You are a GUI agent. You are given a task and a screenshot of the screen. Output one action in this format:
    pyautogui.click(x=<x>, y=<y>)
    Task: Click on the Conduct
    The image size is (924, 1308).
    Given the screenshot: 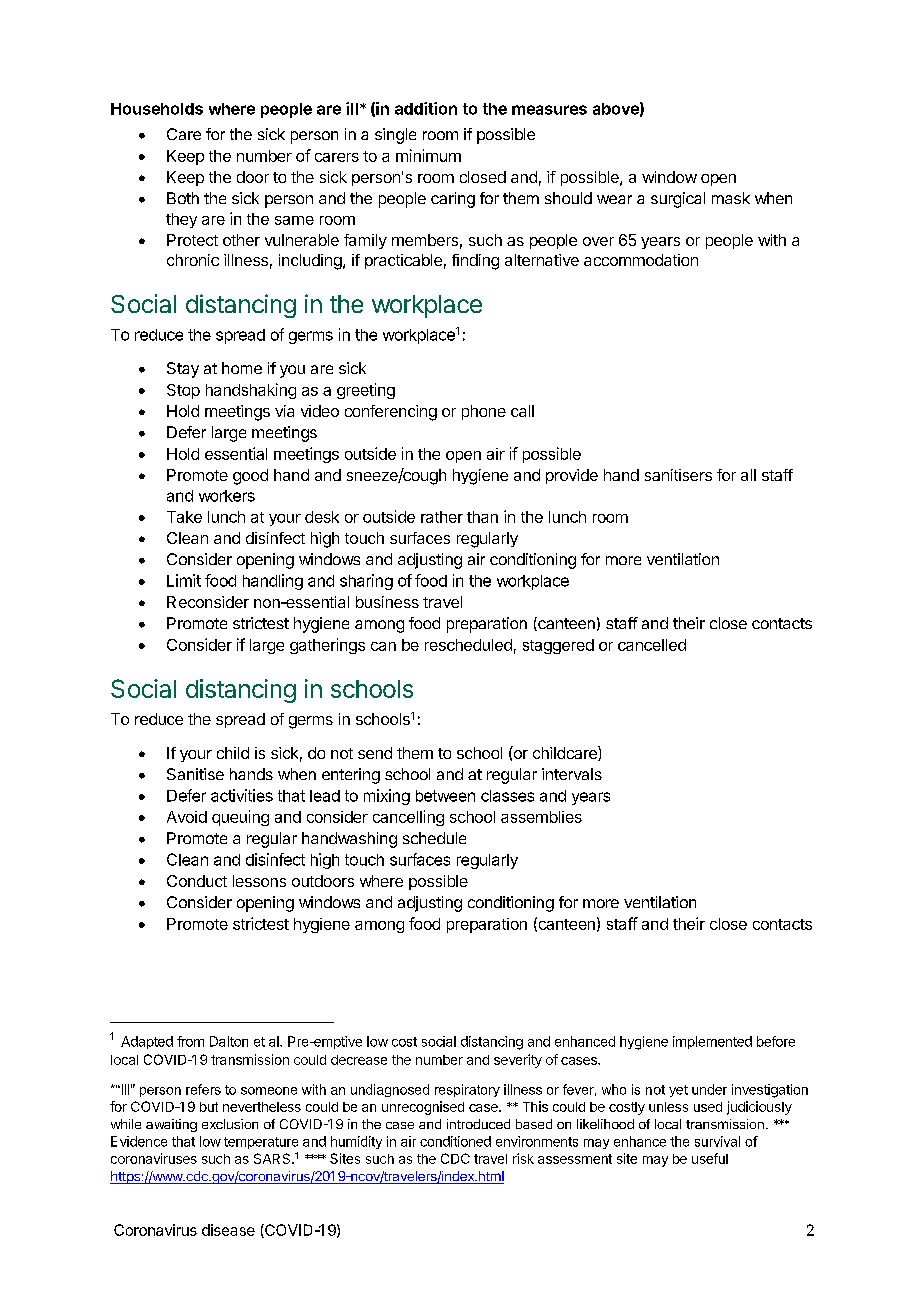 What is the action you would take?
    pyautogui.click(x=197, y=881)
